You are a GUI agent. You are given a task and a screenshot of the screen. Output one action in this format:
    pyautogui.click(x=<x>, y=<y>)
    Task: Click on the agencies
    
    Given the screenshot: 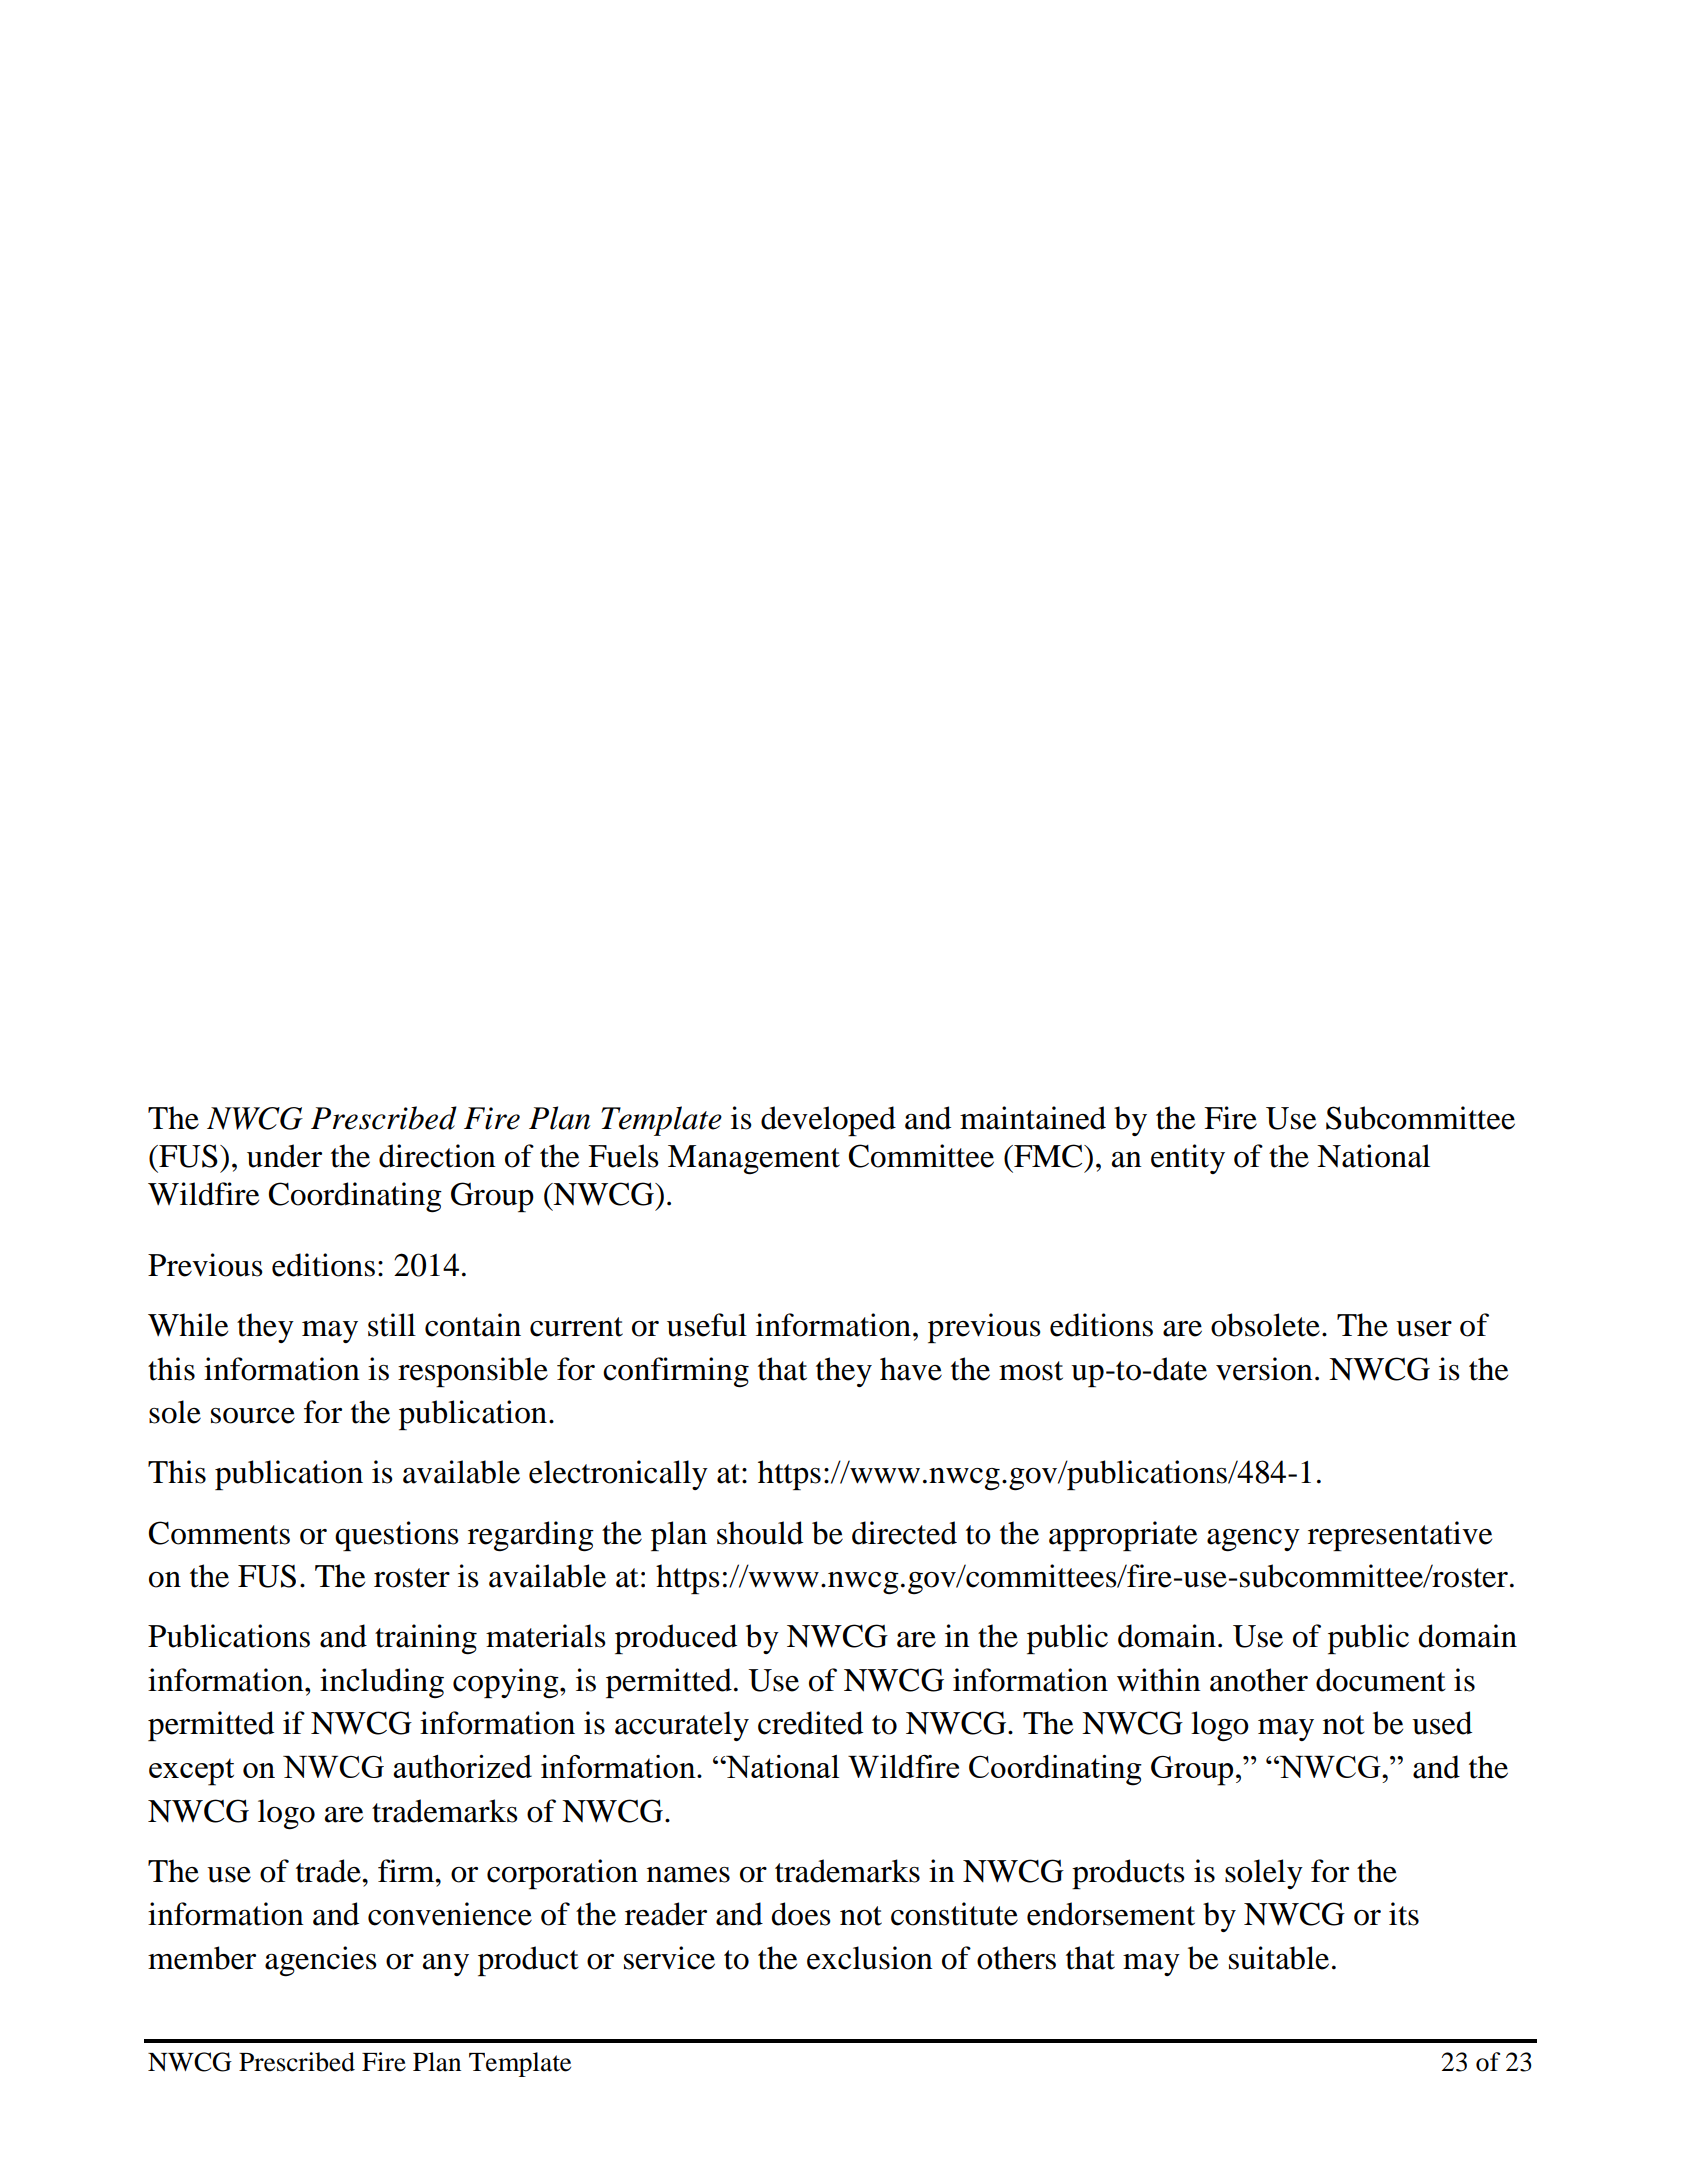 What is the action you would take?
    pyautogui.click(x=321, y=1961)
